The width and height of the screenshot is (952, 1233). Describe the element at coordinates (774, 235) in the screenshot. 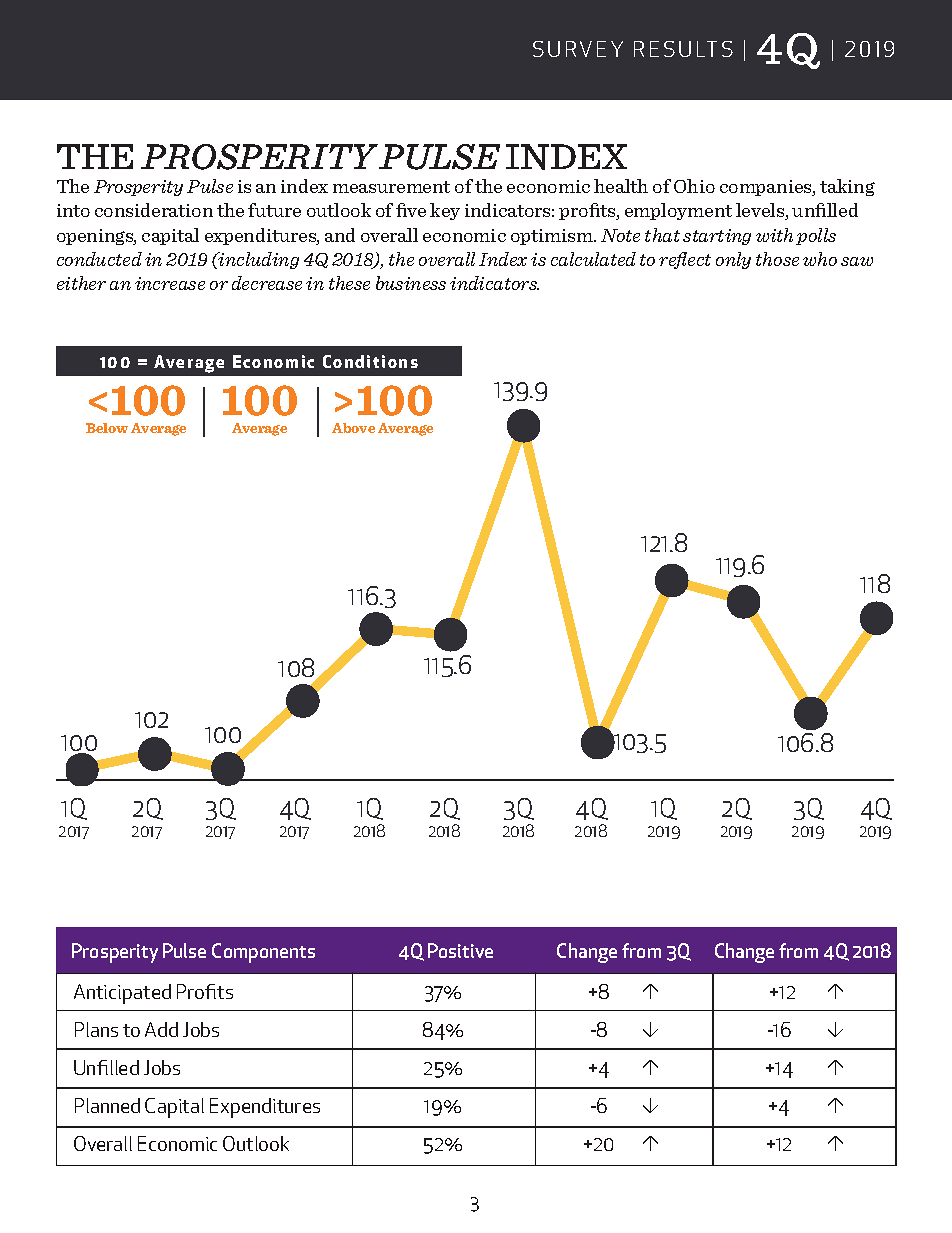

I see `with` at that location.
